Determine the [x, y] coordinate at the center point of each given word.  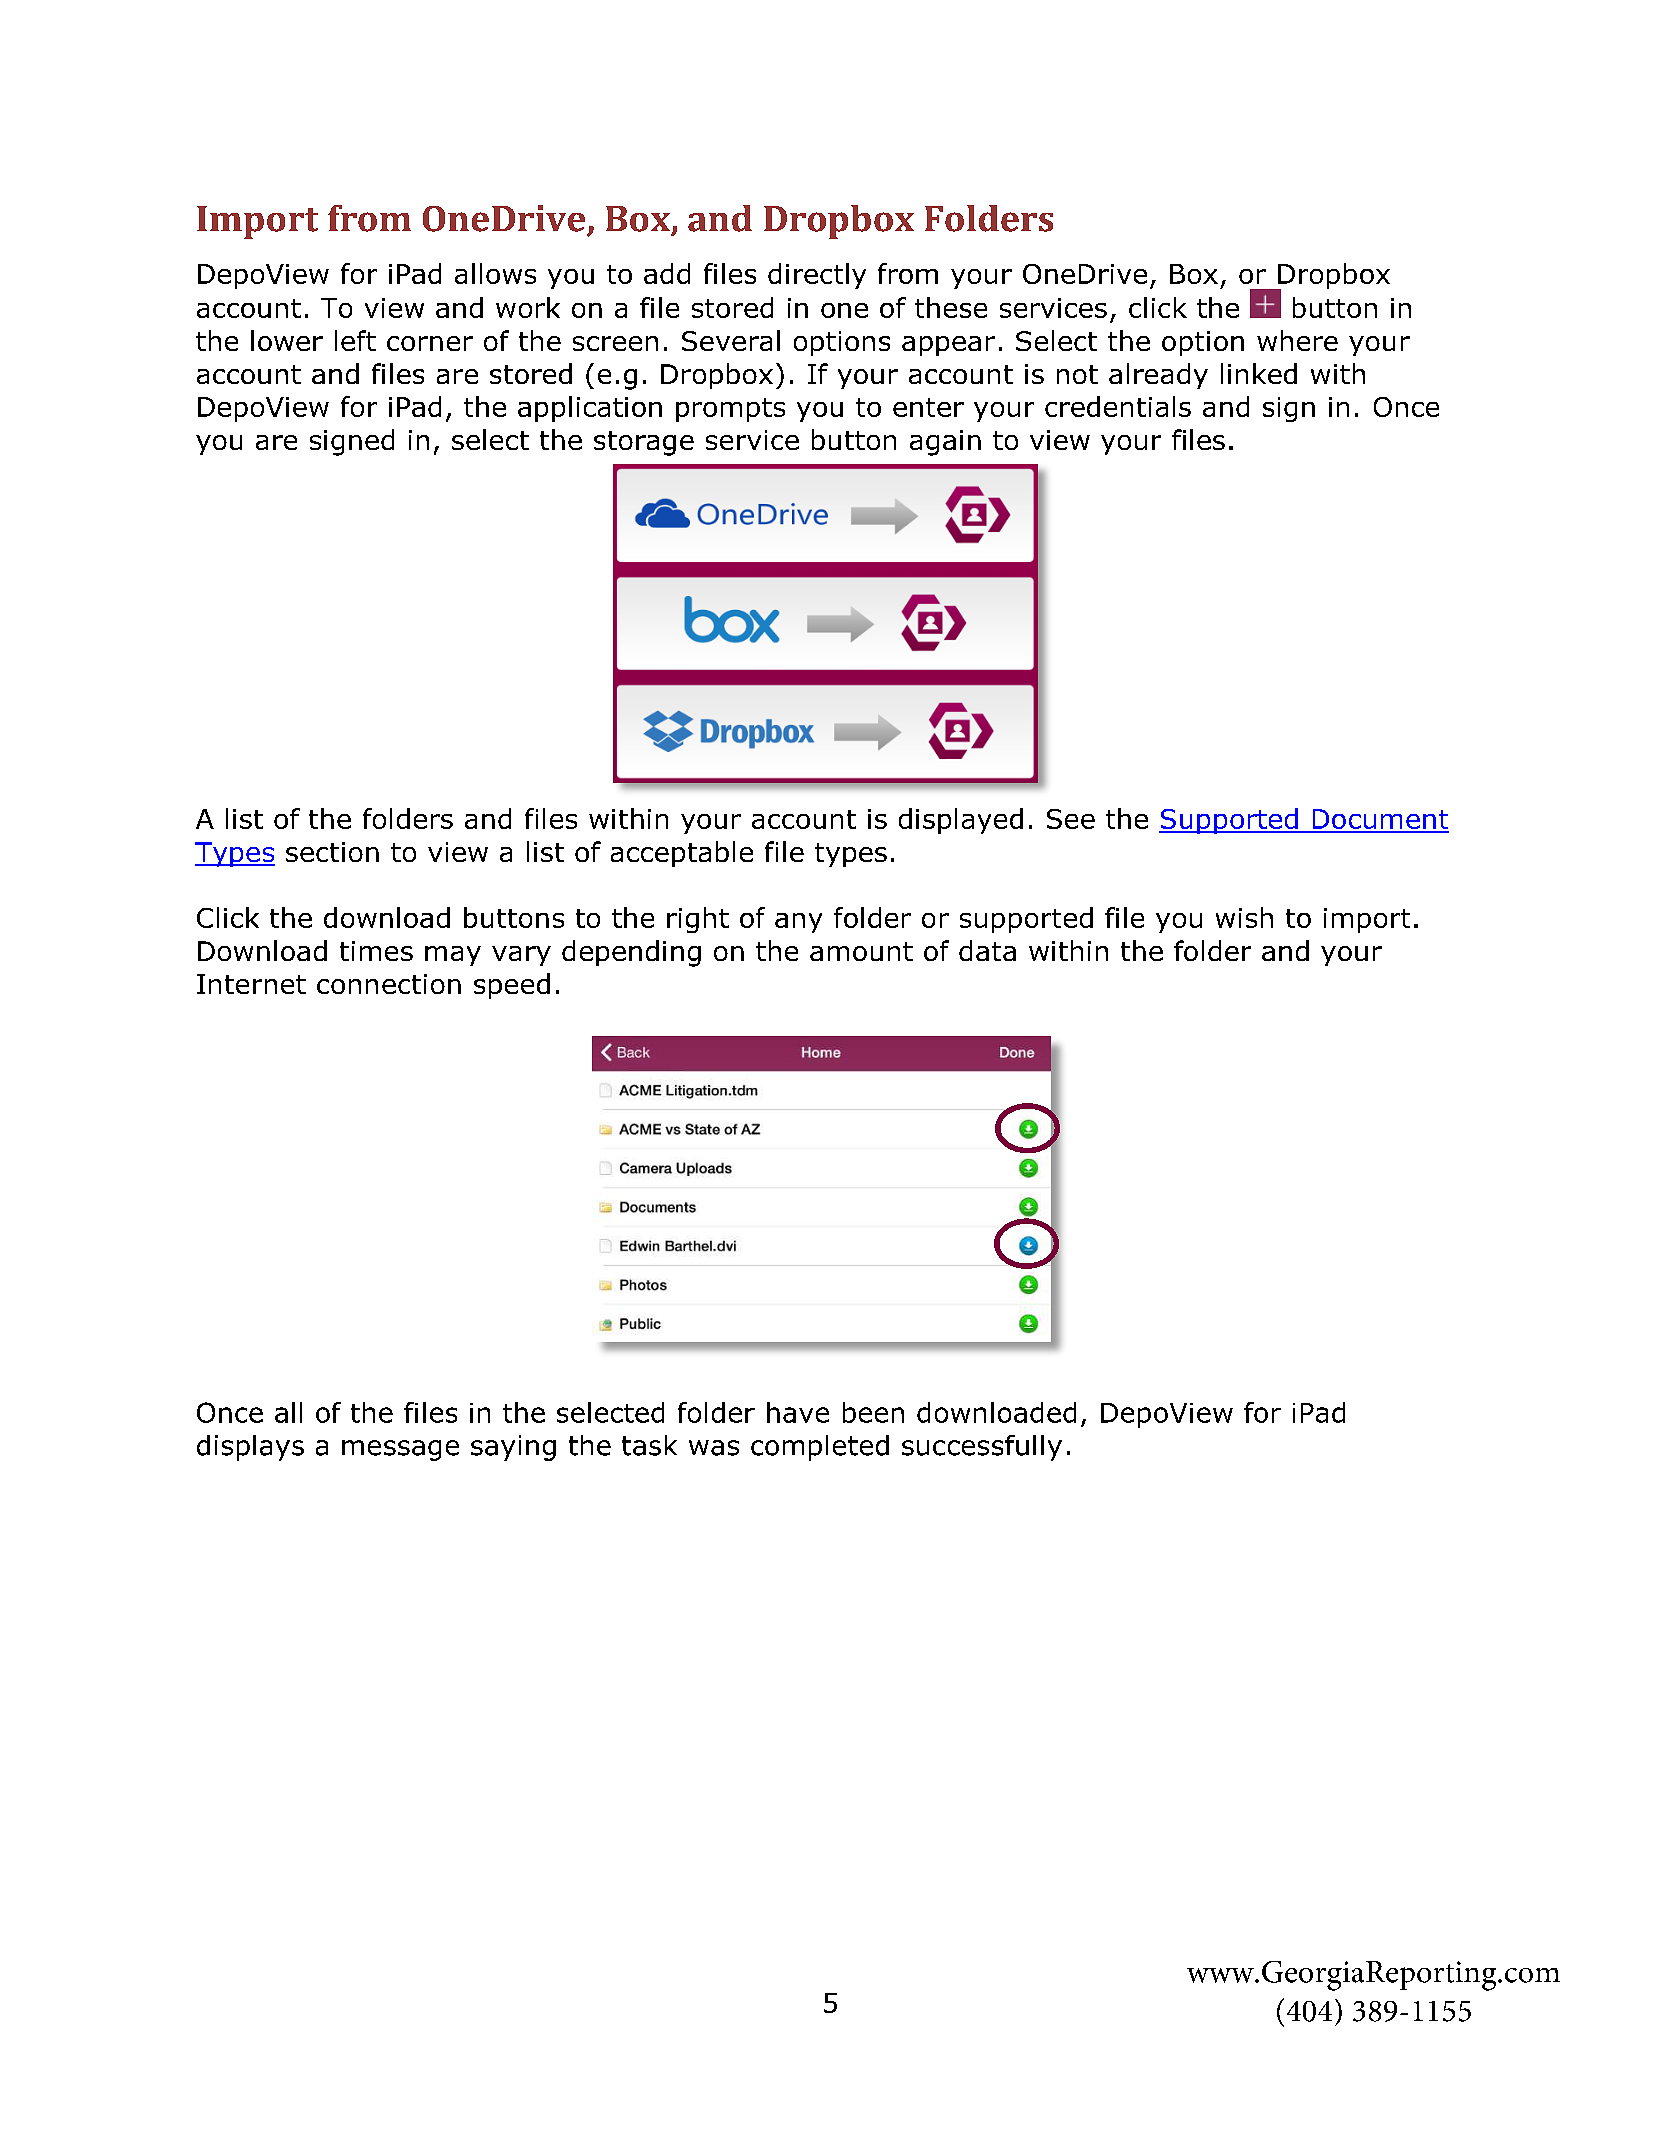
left [355, 340]
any [798, 923]
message [400, 1450]
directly [817, 276]
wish [1244, 917]
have [798, 1412]
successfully [982, 1448]
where [1297, 340]
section [332, 852]
